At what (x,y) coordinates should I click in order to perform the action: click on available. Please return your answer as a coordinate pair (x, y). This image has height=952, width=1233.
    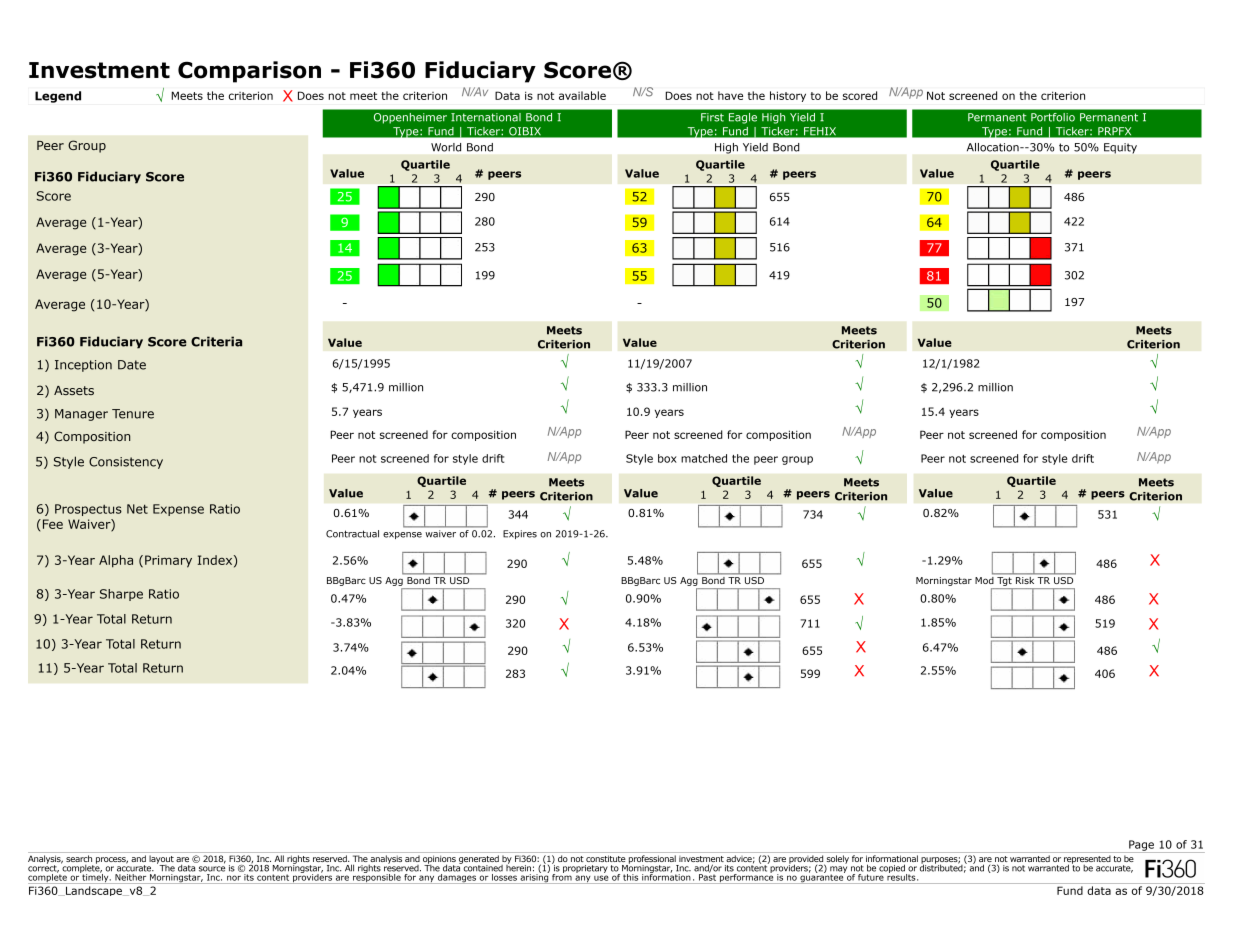
    Looking at the image, I should click on (582, 95).
